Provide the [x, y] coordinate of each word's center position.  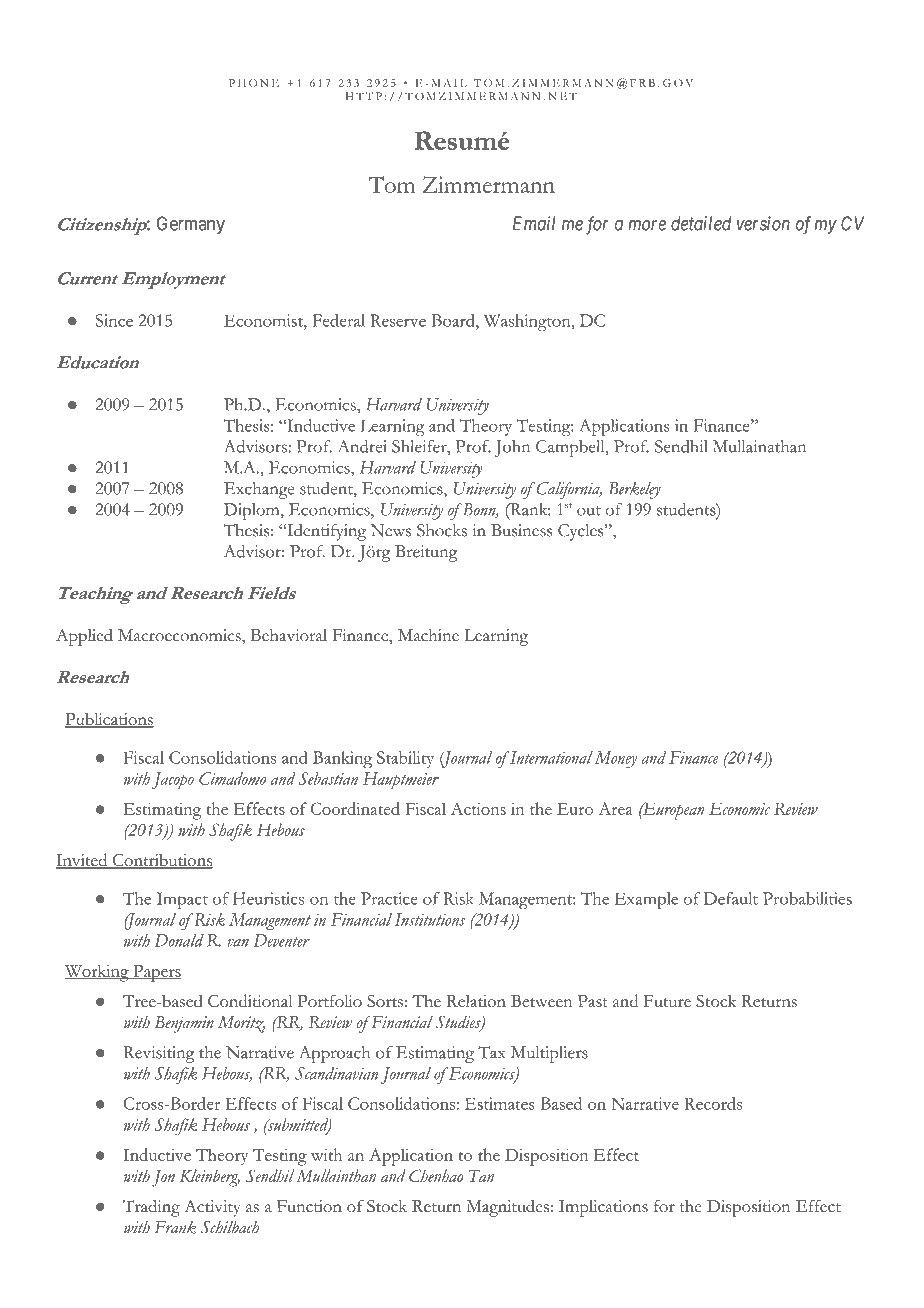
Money [616, 759]
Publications [109, 720]
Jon [163, 1178]
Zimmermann [489, 184]
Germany [191, 225]
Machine [428, 635]
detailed [701, 223]
